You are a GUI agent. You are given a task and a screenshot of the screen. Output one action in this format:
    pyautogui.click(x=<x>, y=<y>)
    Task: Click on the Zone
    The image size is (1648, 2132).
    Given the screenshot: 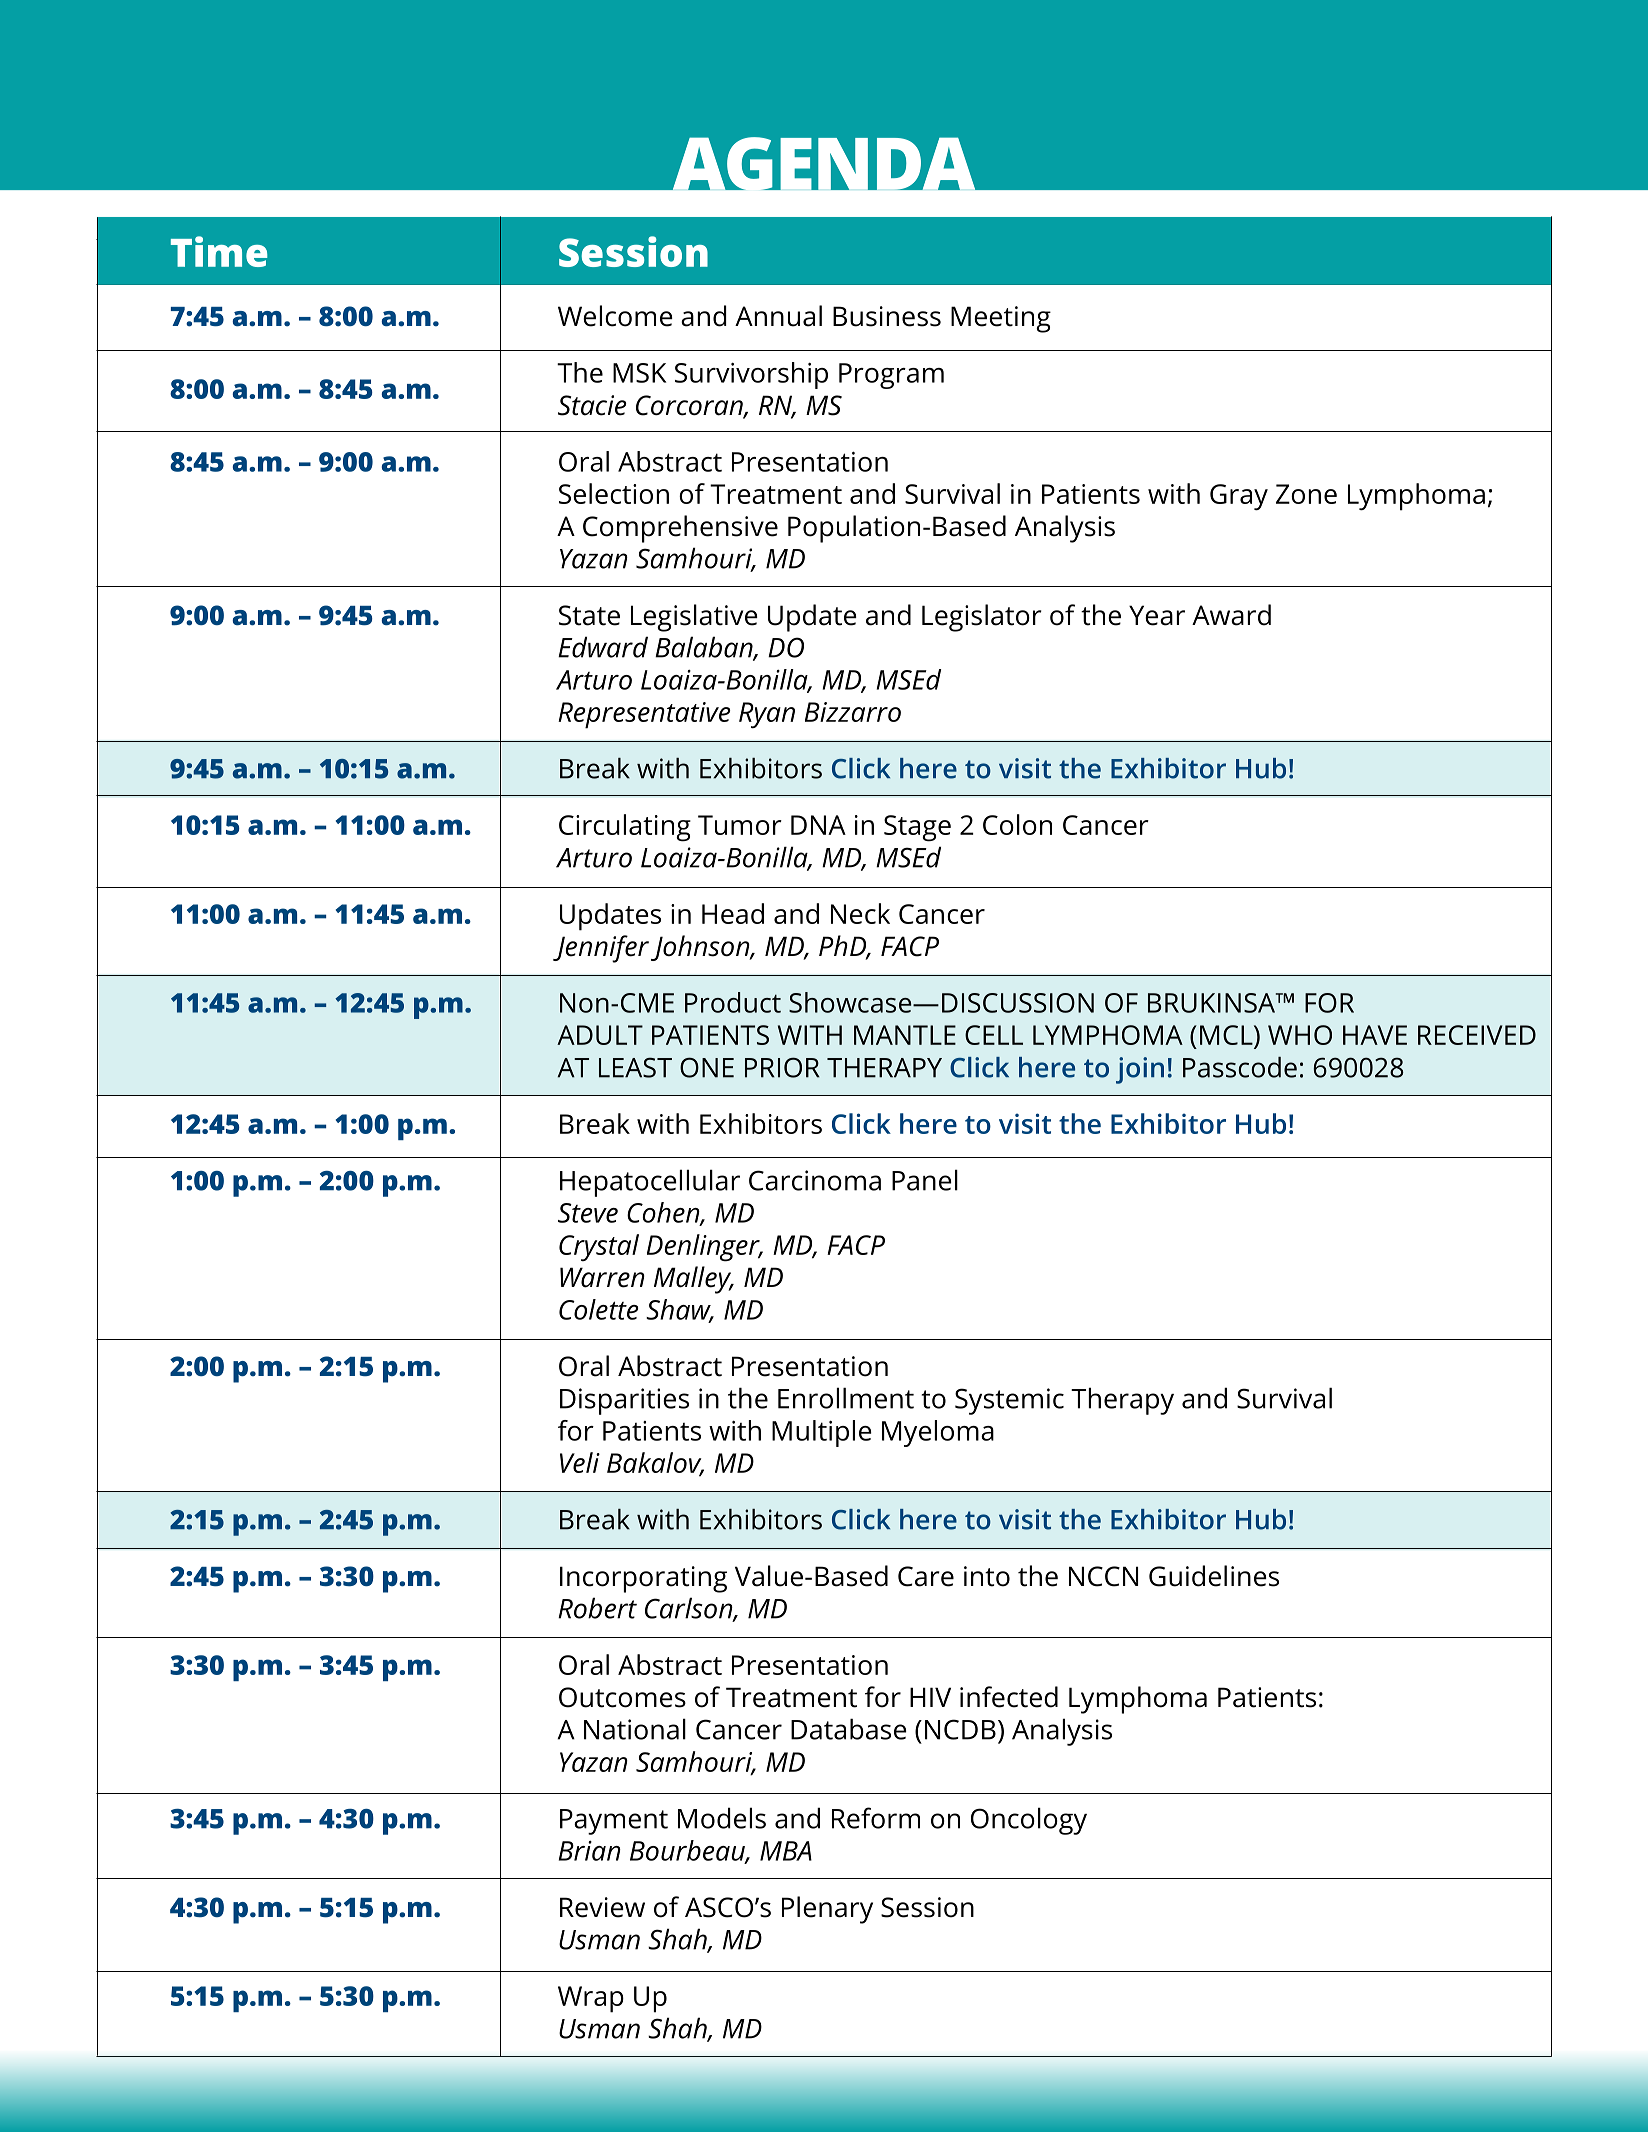 What is the action you would take?
    pyautogui.click(x=1306, y=494)
